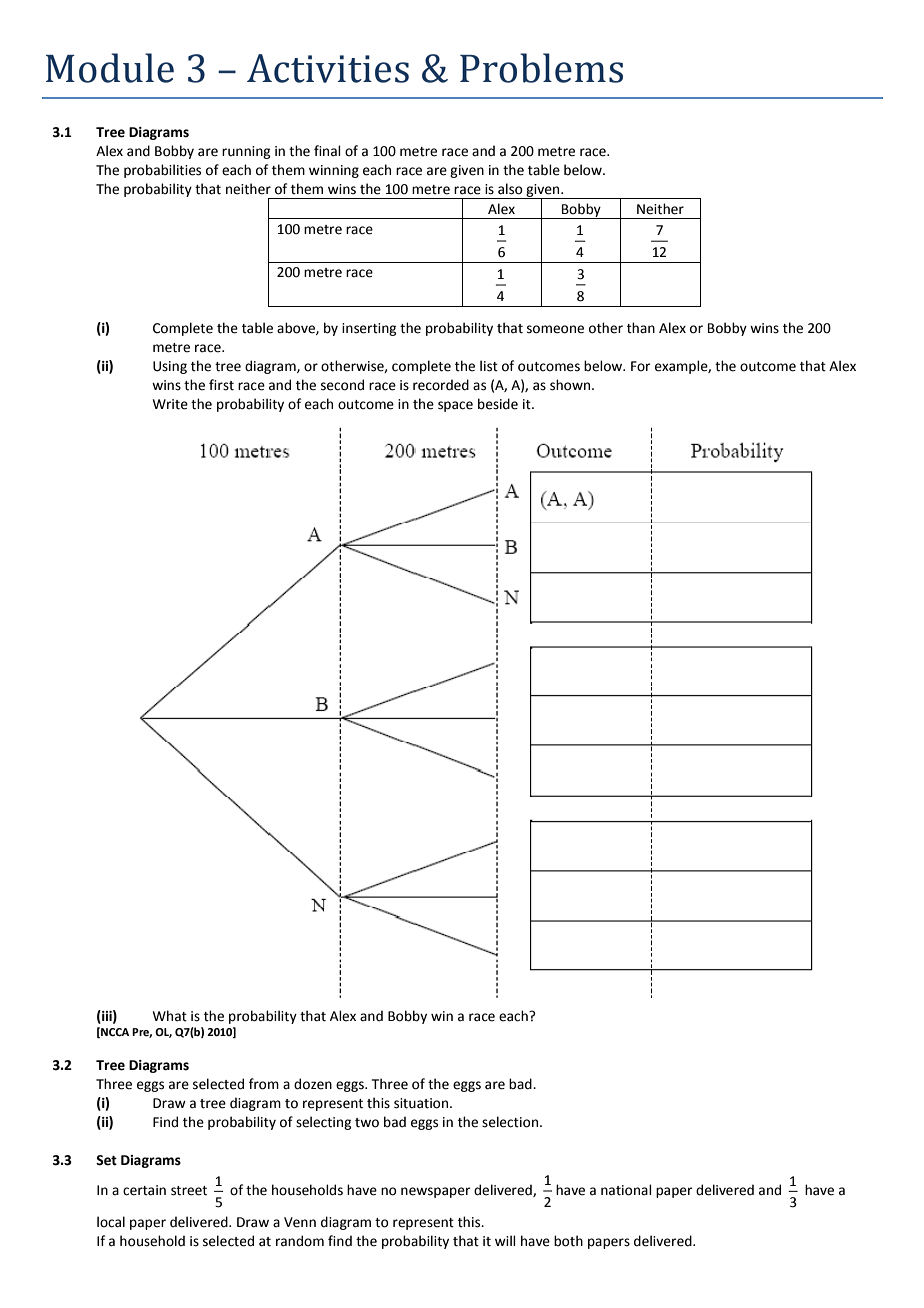 The width and height of the image is (924, 1308). Describe the element at coordinates (328, 68) in the image. I see `Activities` at that location.
